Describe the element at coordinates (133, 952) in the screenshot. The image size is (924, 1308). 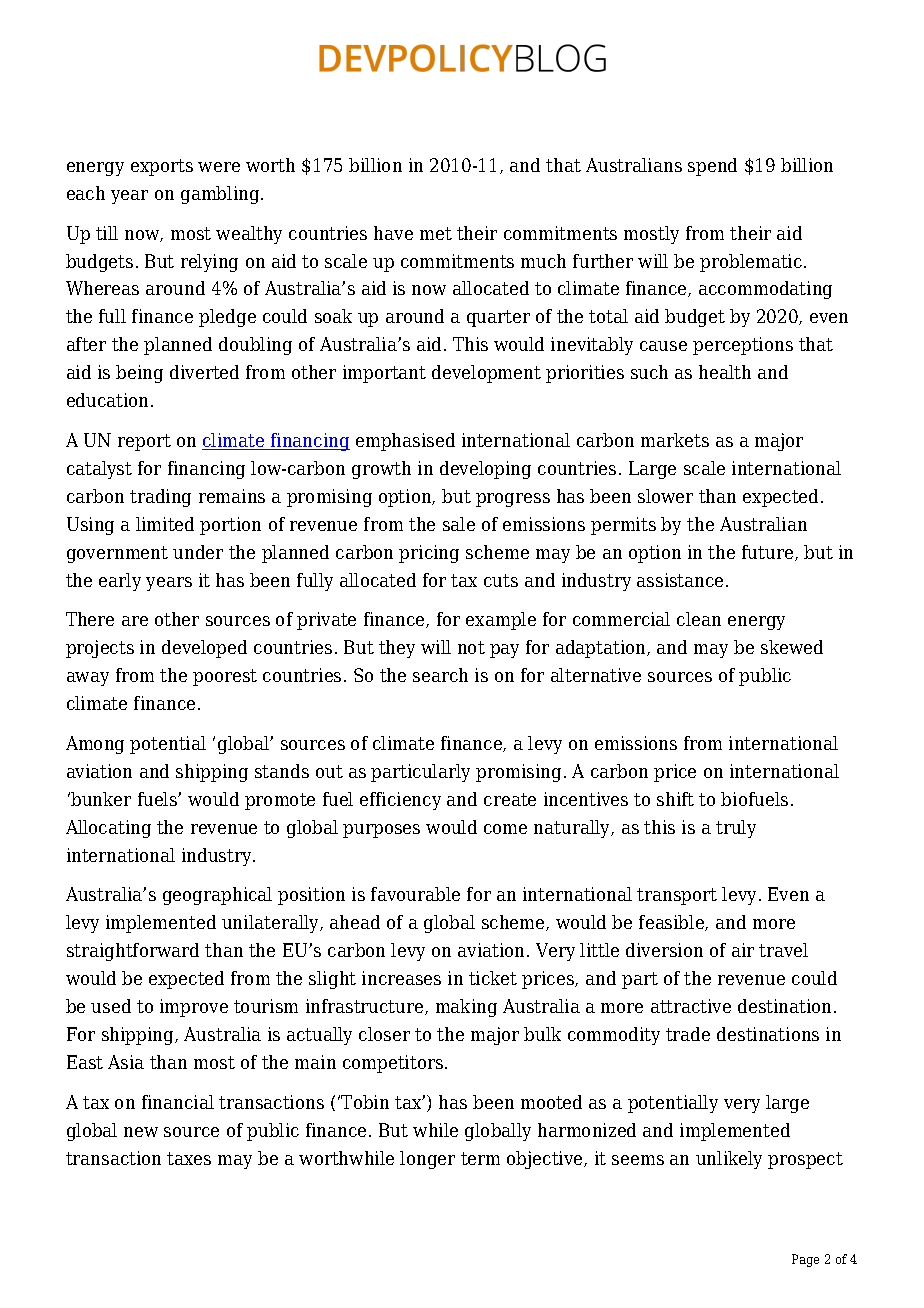
I see `straightforward` at that location.
